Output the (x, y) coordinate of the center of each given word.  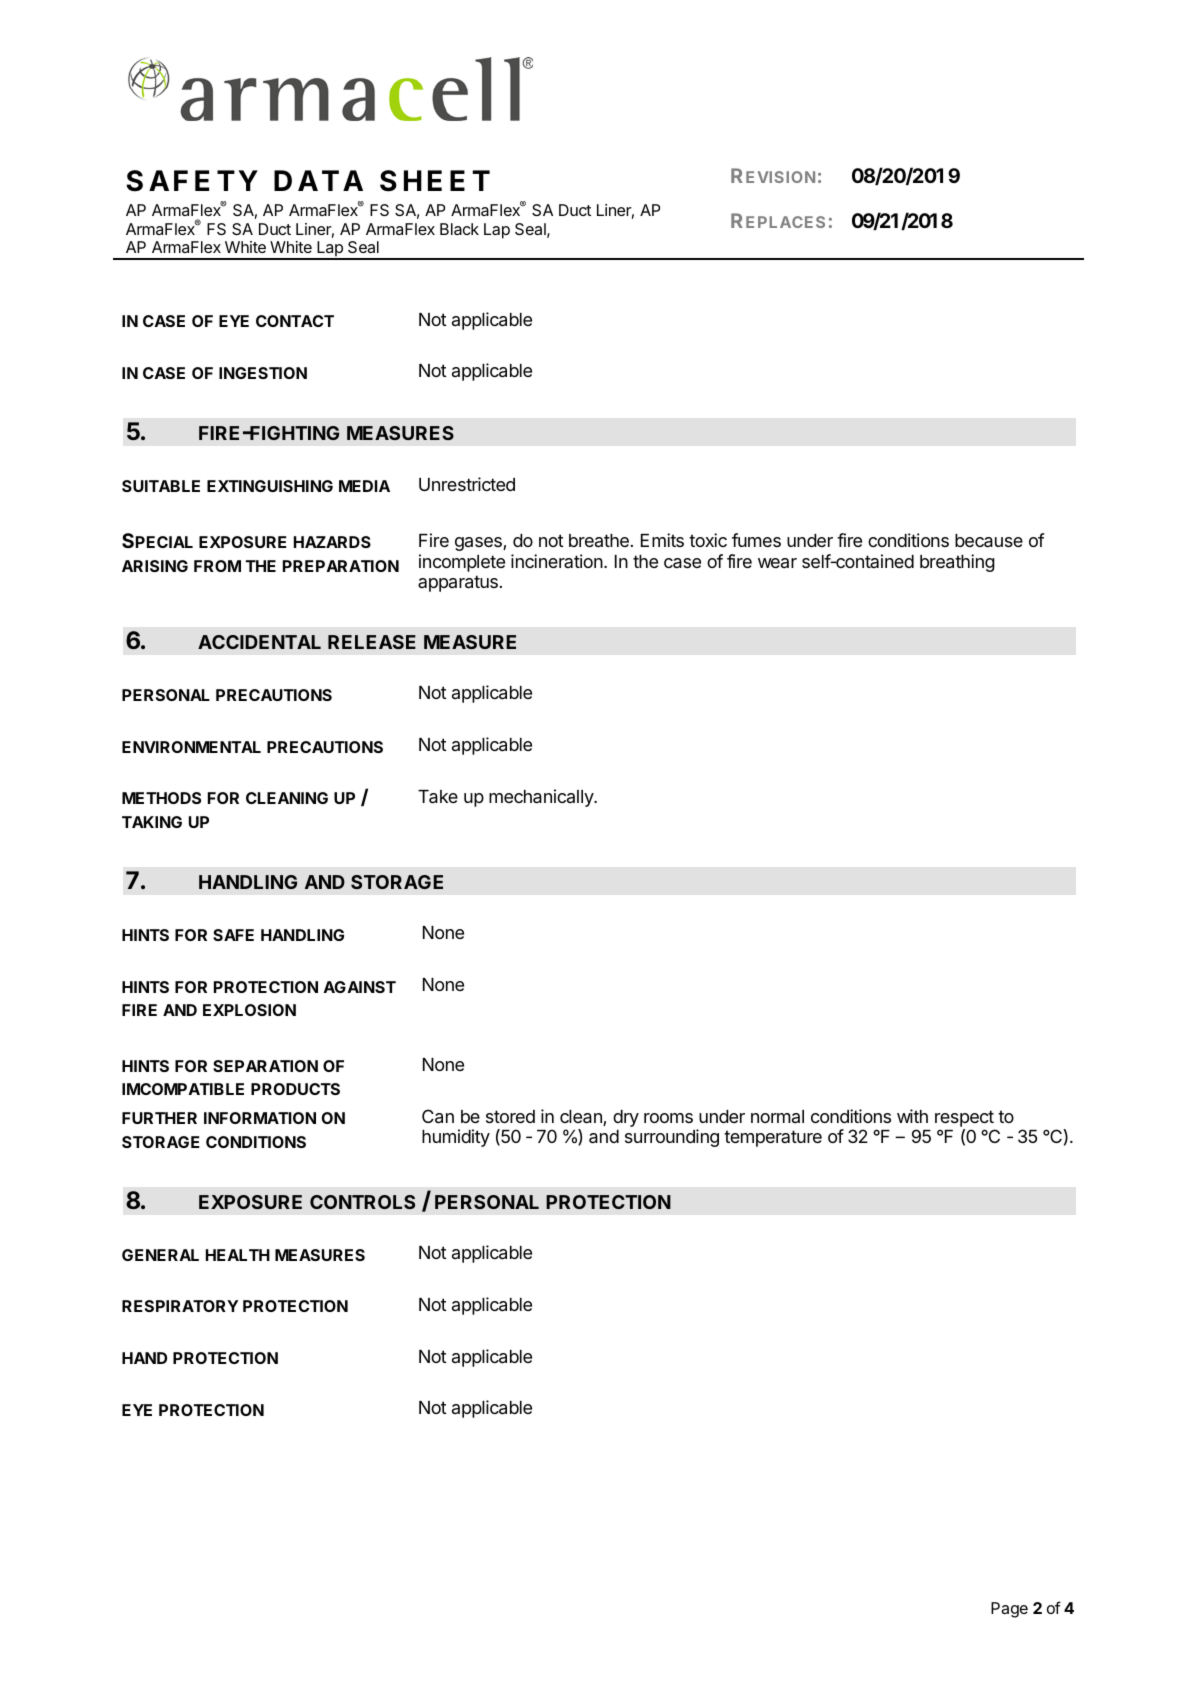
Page (1009, 1610)
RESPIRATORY (180, 1306)
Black (459, 229)
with (912, 1116)
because (989, 541)
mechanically (542, 798)
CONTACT (295, 321)
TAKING (152, 822)
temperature (773, 1138)
